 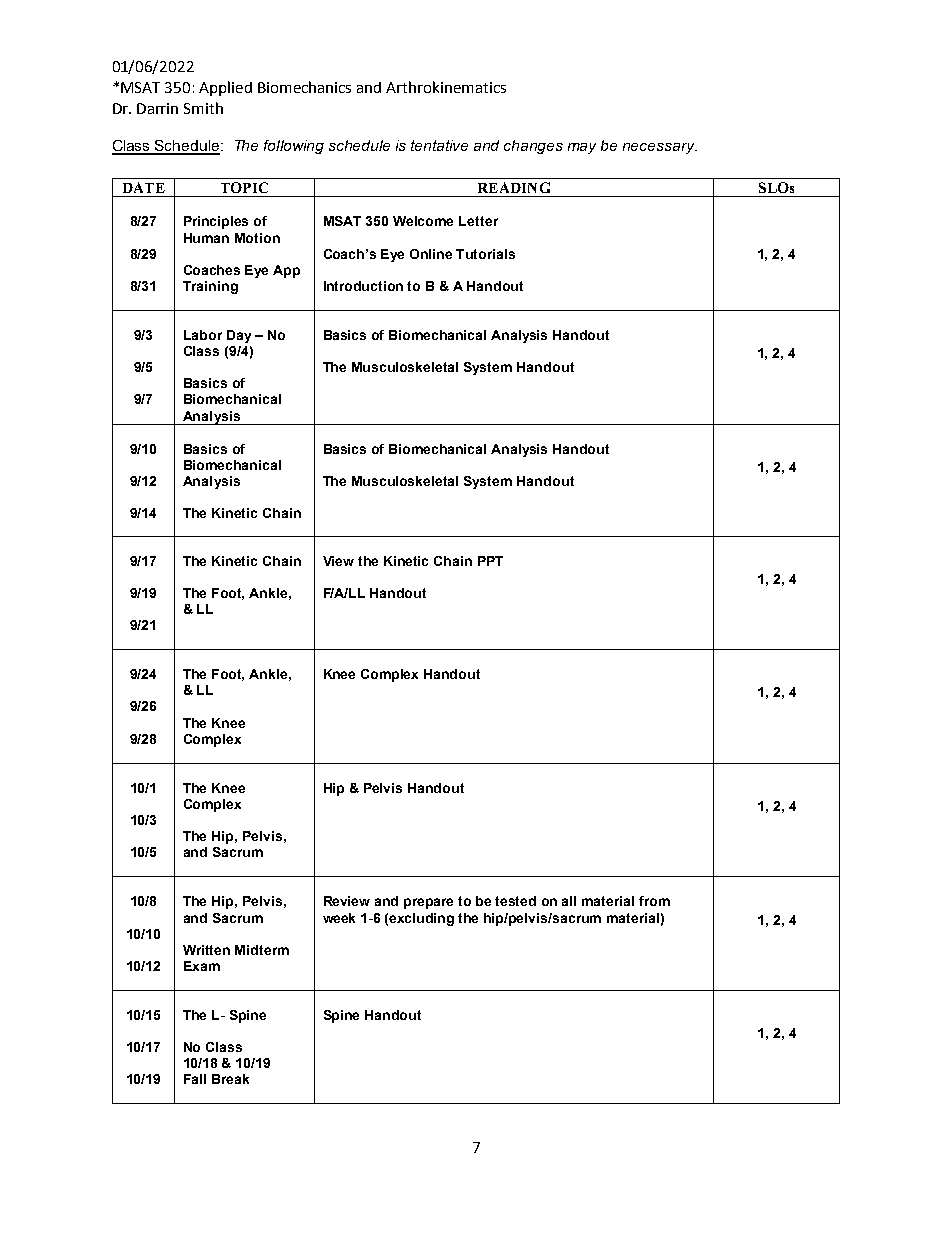 I want to click on tentative, so click(x=439, y=145).
